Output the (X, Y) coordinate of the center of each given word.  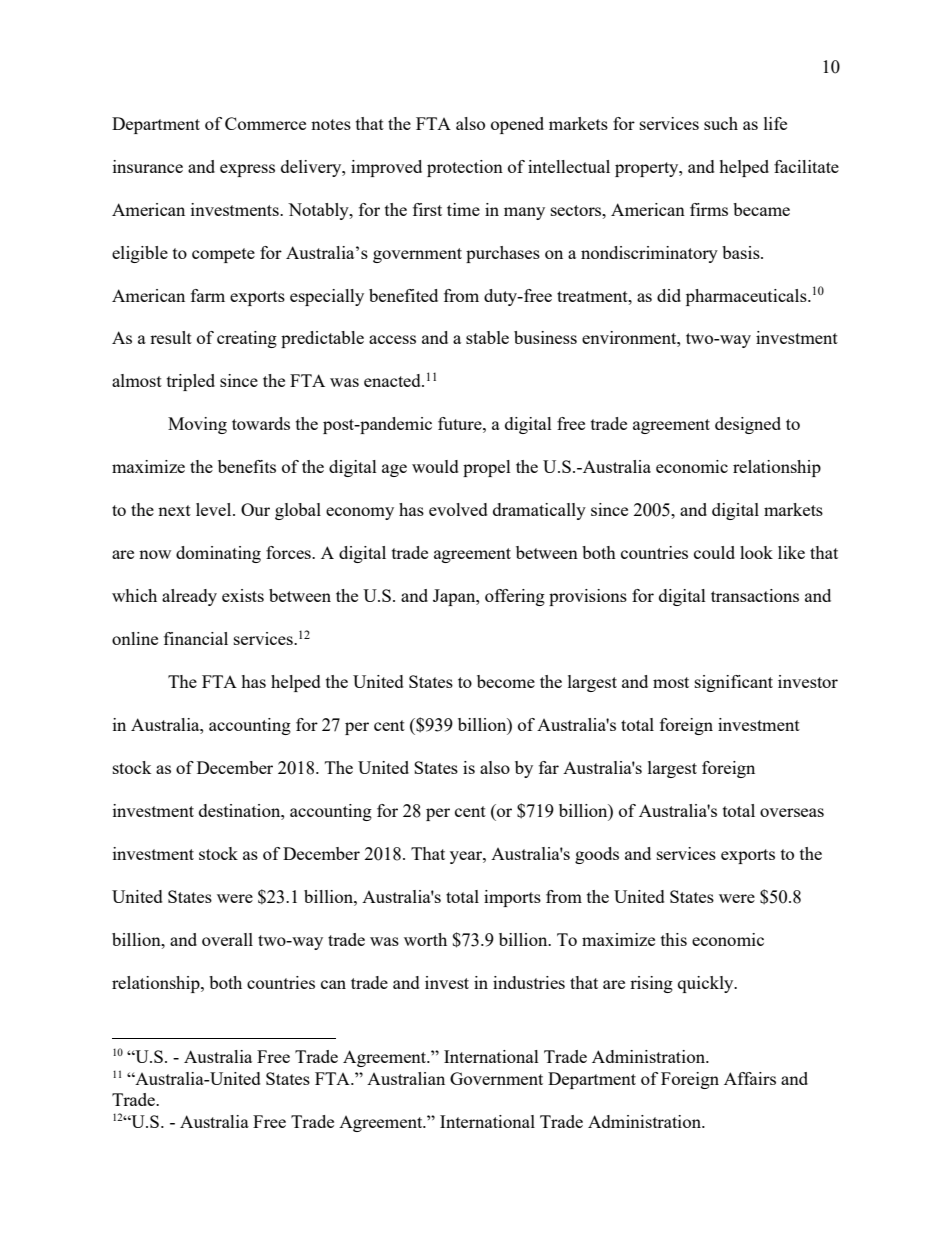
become (506, 681)
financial (196, 638)
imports (512, 898)
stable (487, 337)
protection (465, 168)
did (669, 295)
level (215, 509)
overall (227, 939)
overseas (792, 812)
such (721, 123)
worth (425, 939)
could (714, 552)
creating (247, 339)
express (247, 170)
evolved (458, 509)
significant (734, 683)
